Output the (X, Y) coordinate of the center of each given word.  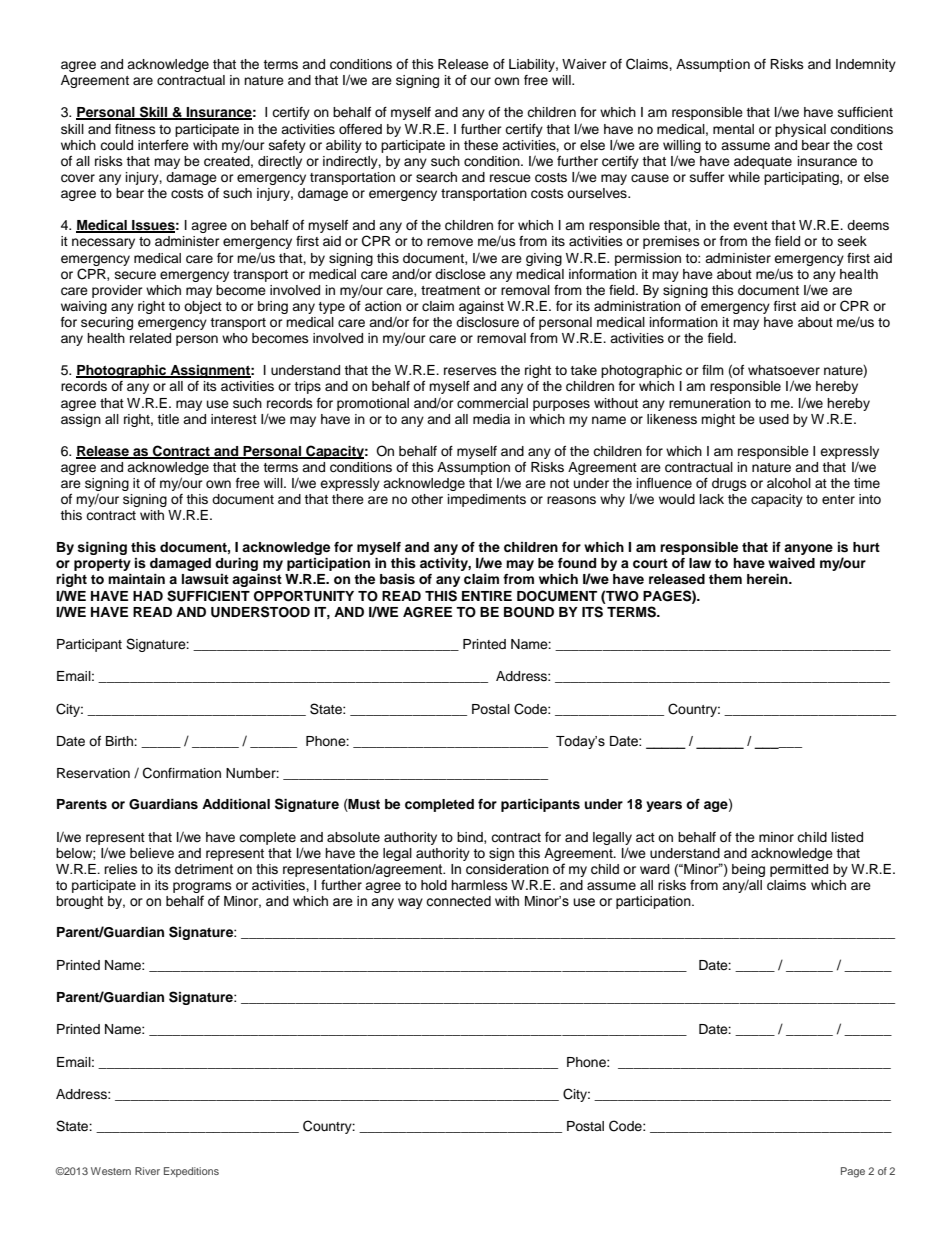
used (774, 419)
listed (847, 837)
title (168, 419)
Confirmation (182, 773)
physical (800, 130)
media (491, 419)
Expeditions (191, 1172)
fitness (135, 129)
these (481, 145)
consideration (507, 869)
